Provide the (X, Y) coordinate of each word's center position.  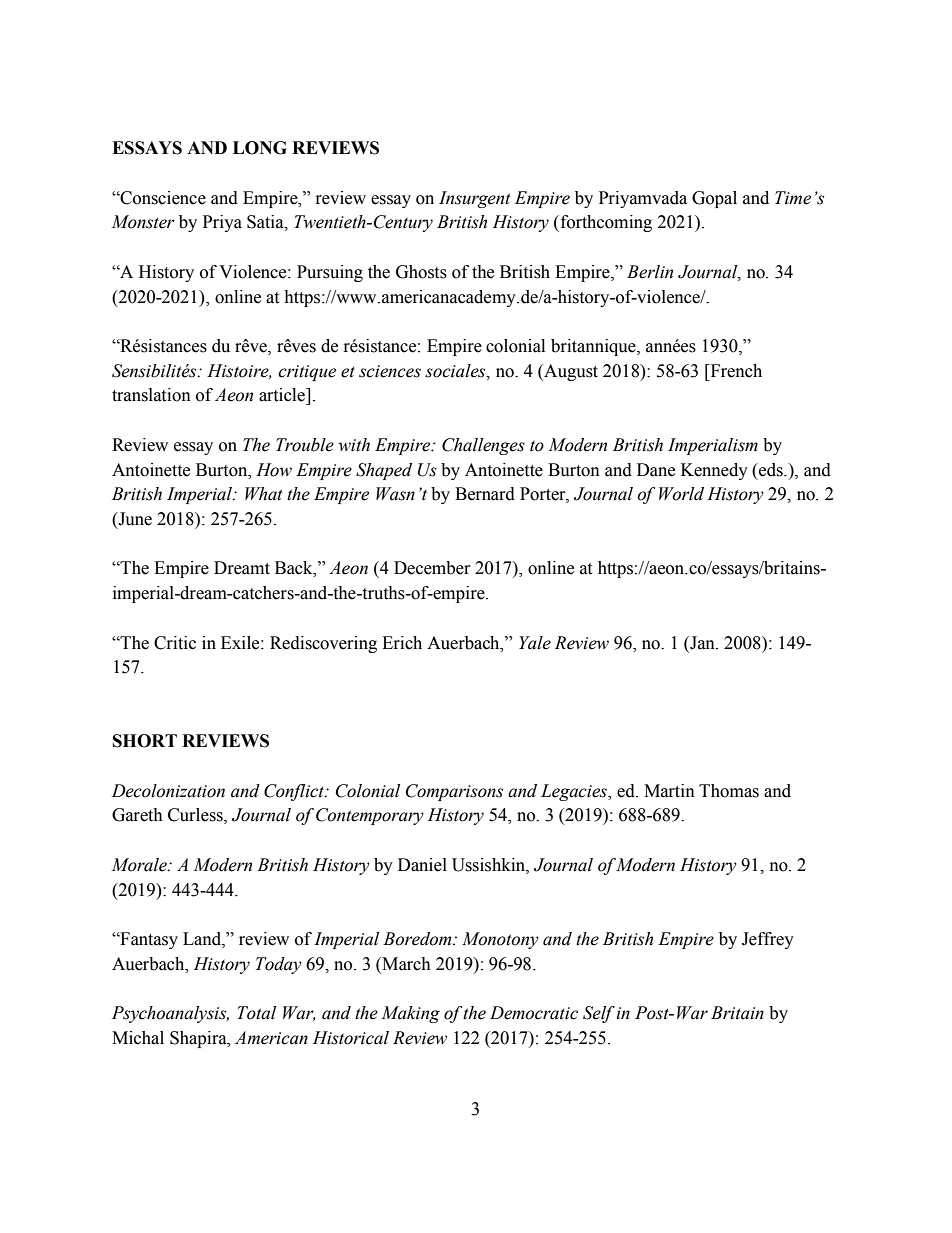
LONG (260, 148)
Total (256, 1013)
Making (410, 1014)
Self (599, 1014)
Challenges (483, 446)
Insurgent (475, 199)
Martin (669, 791)
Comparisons (454, 792)
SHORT (145, 741)
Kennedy (714, 471)
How (274, 470)
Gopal (714, 199)
